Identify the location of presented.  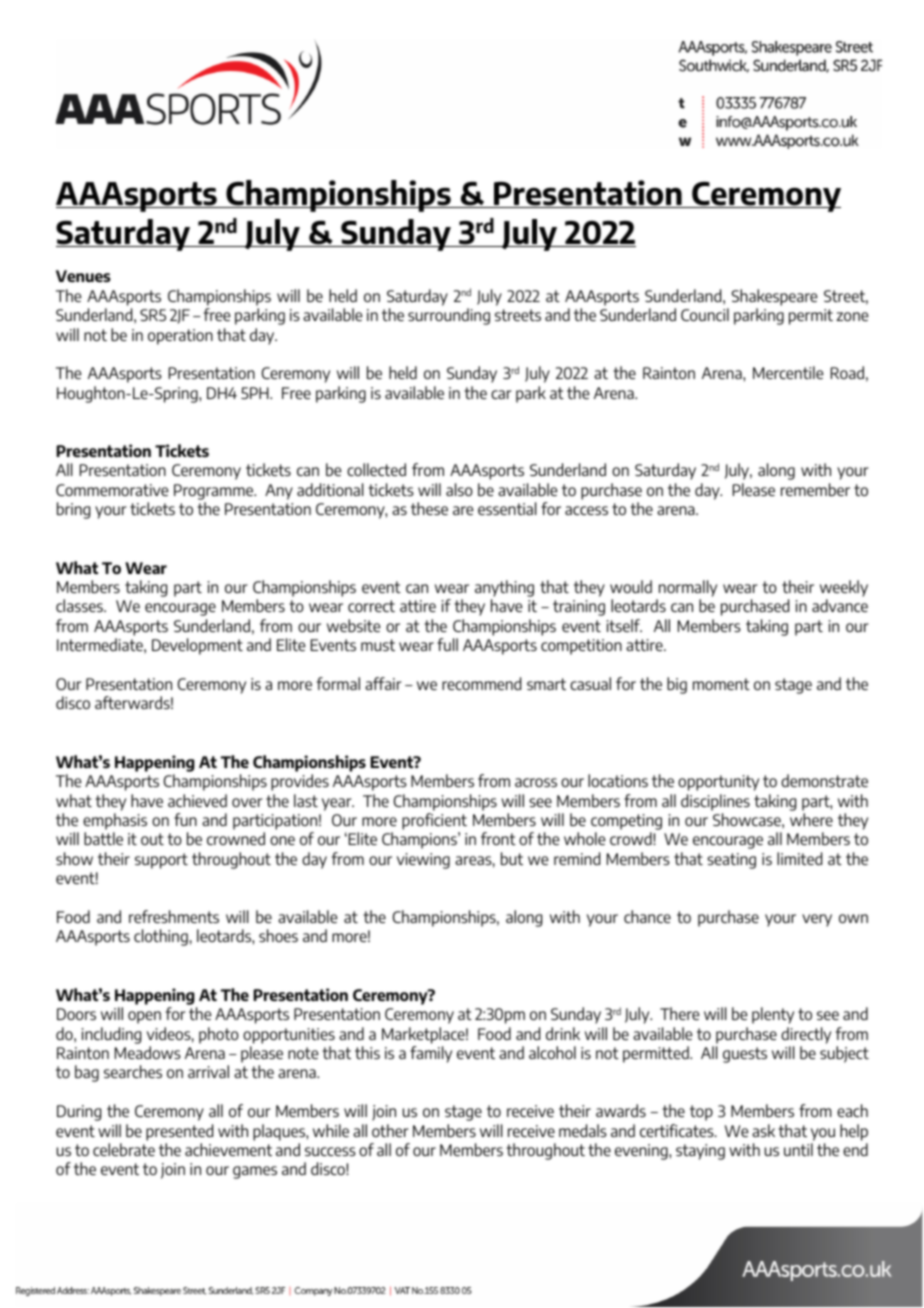
(179, 1132).
